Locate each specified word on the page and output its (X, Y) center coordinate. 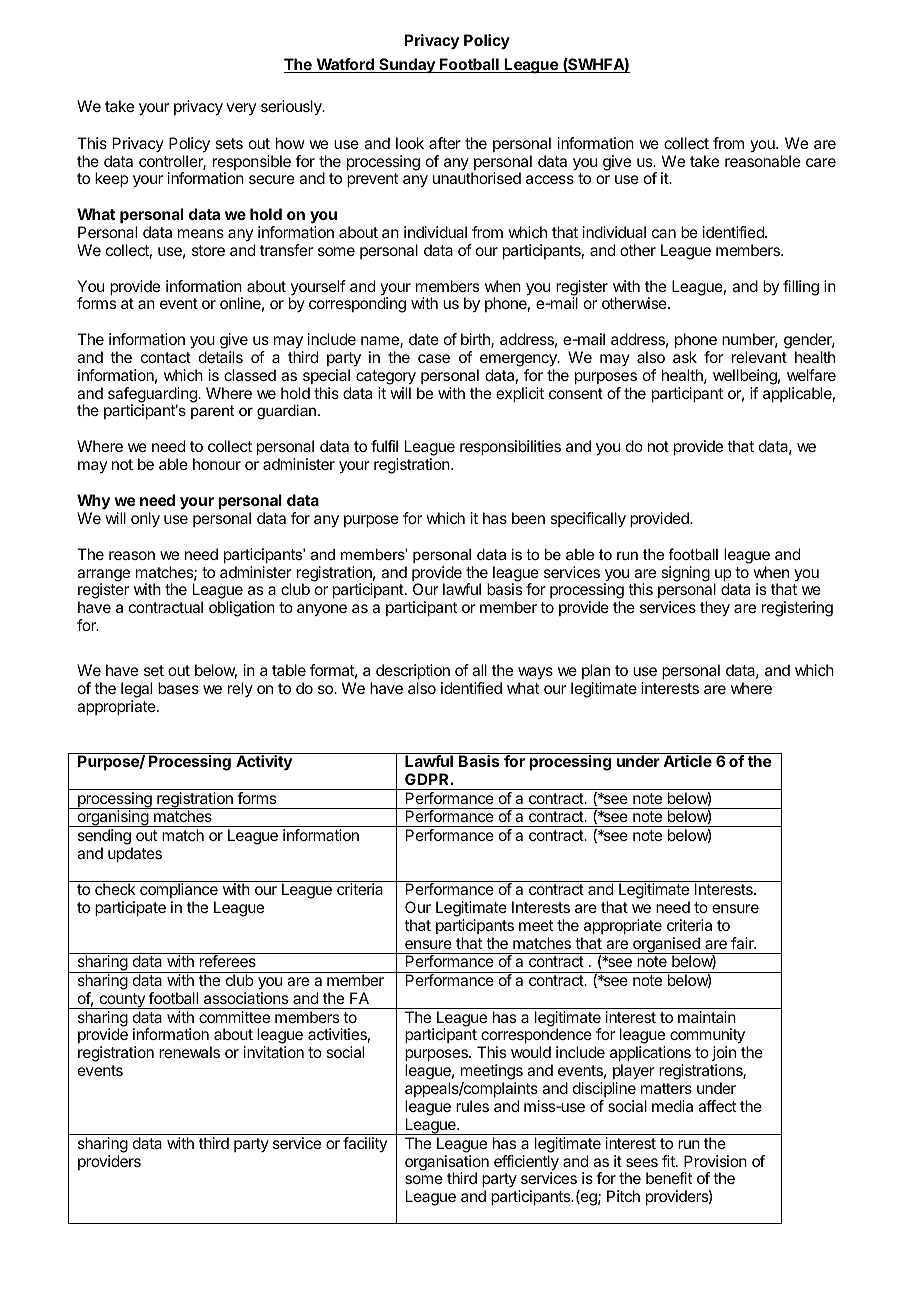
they (715, 609)
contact (166, 357)
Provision (715, 1161)
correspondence (535, 1037)
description (413, 672)
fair (743, 943)
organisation (447, 1164)
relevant (759, 357)
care (821, 162)
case (434, 358)
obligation (242, 609)
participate (130, 909)
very (241, 109)
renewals (189, 1052)
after (445, 143)
